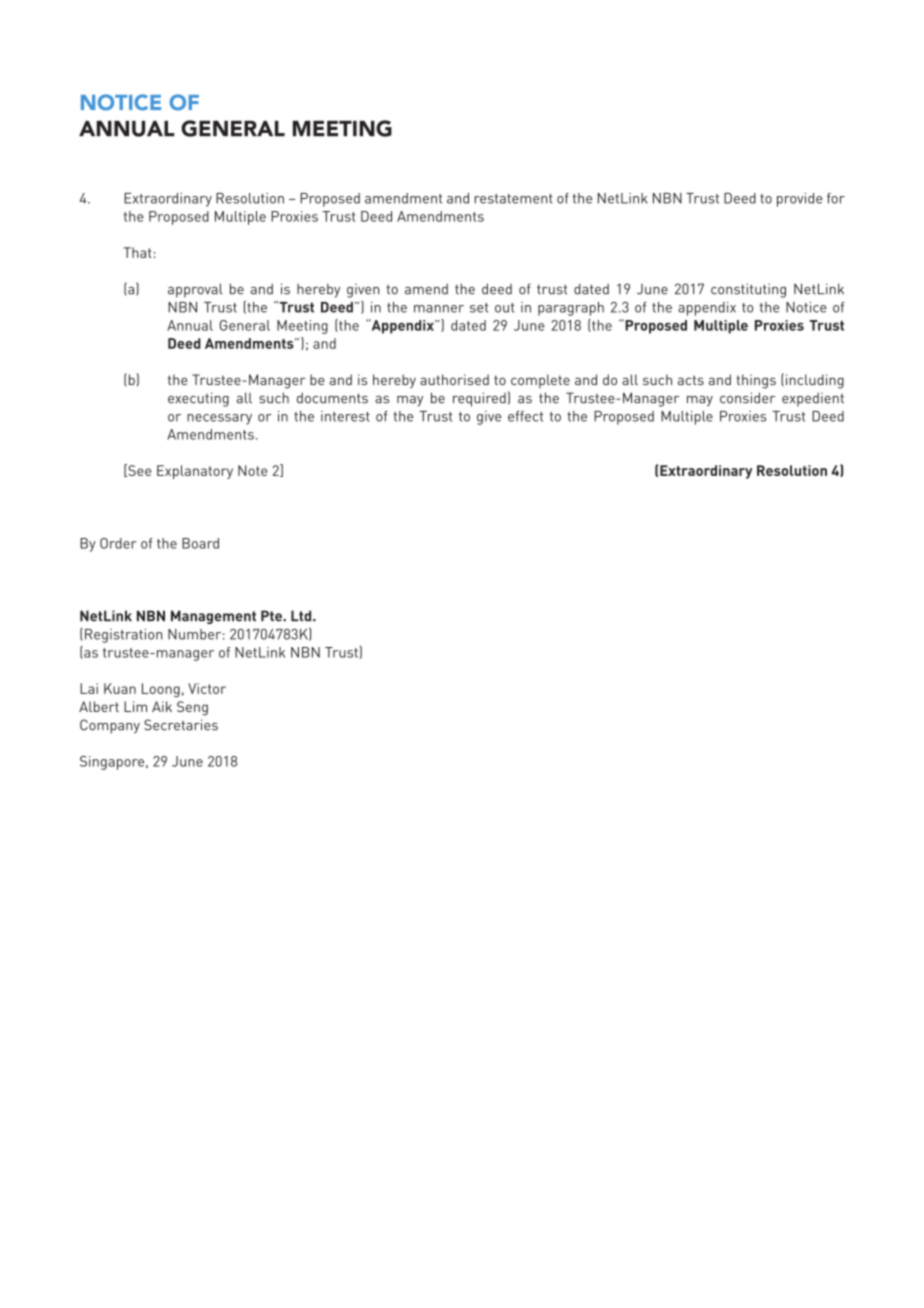  Describe the element at coordinates (514, 199) in the screenshot. I see `restatement` at that location.
